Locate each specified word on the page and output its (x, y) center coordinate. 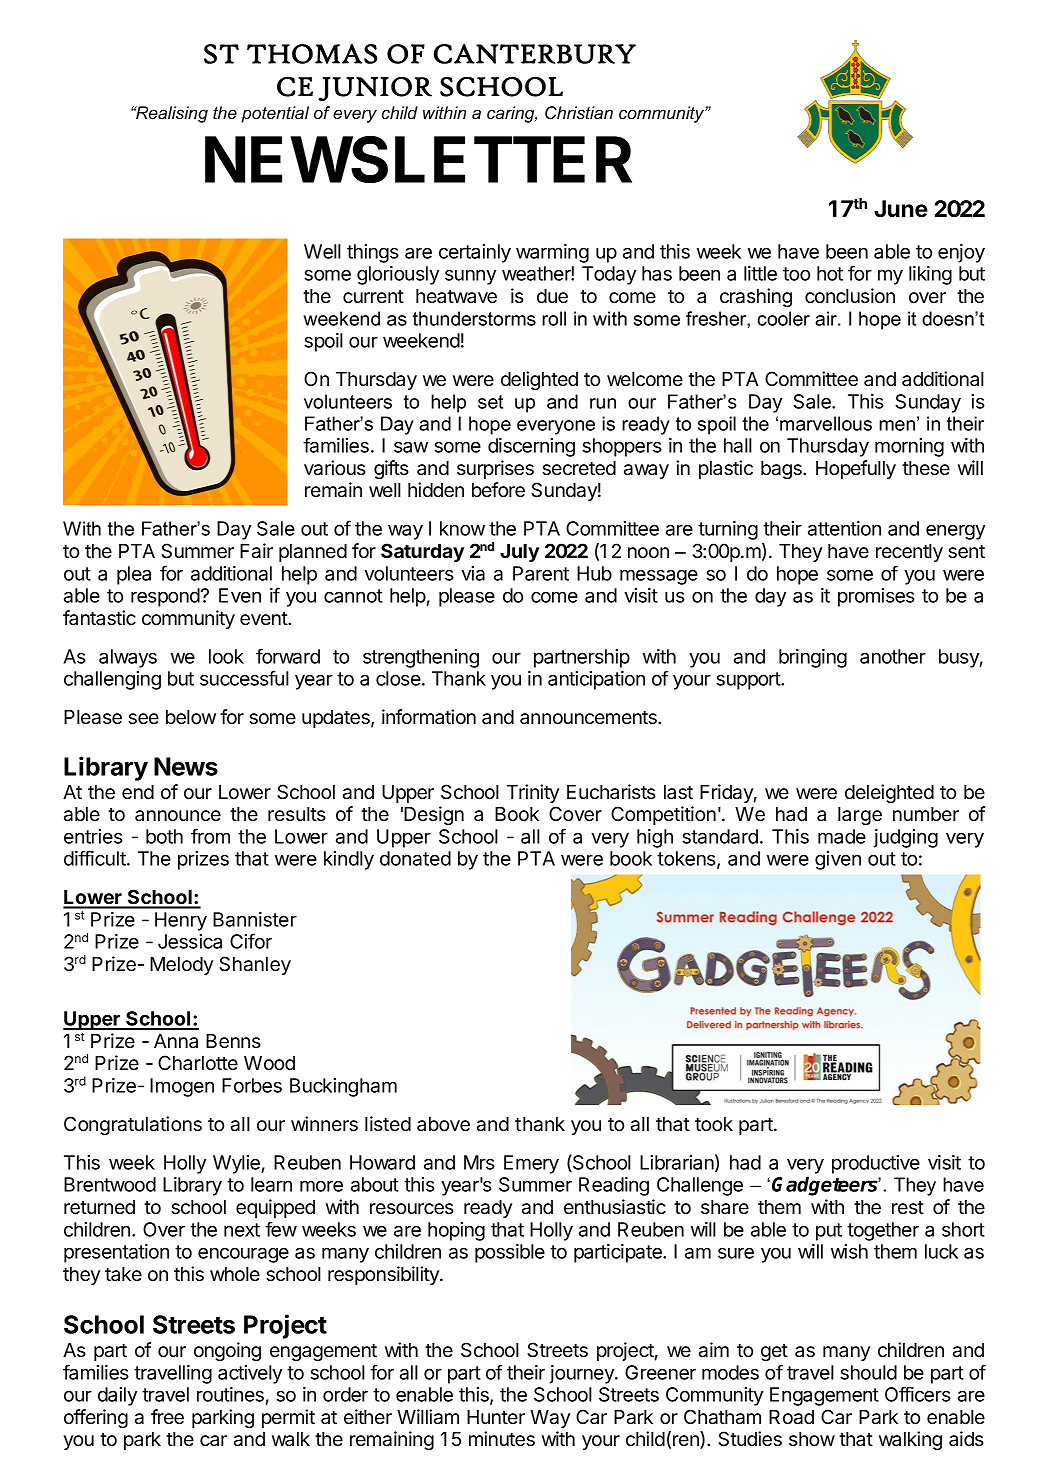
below (191, 717)
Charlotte (198, 1063)
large (860, 816)
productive (876, 1164)
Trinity (533, 793)
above (443, 1124)
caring (512, 114)
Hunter (496, 1417)
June (901, 209)
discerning (531, 447)
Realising (171, 114)
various (335, 468)
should (868, 1372)
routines (231, 1396)
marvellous (826, 423)
